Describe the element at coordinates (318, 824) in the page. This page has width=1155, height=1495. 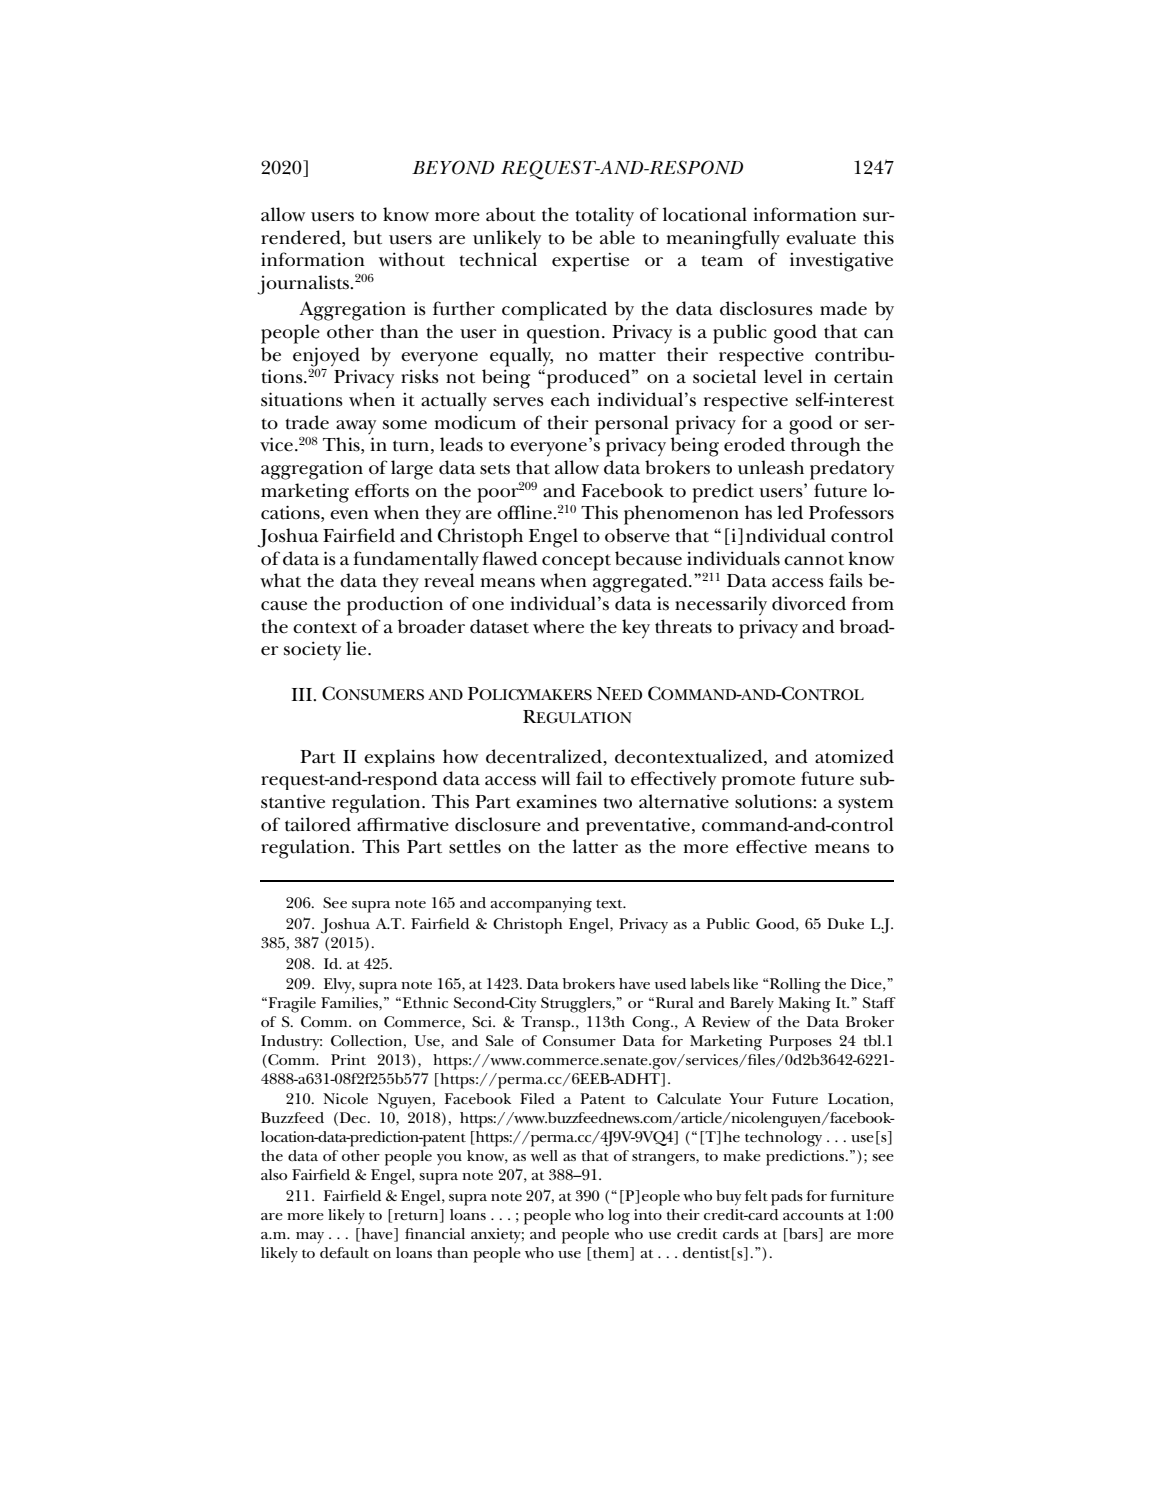
I see `tailored` at that location.
